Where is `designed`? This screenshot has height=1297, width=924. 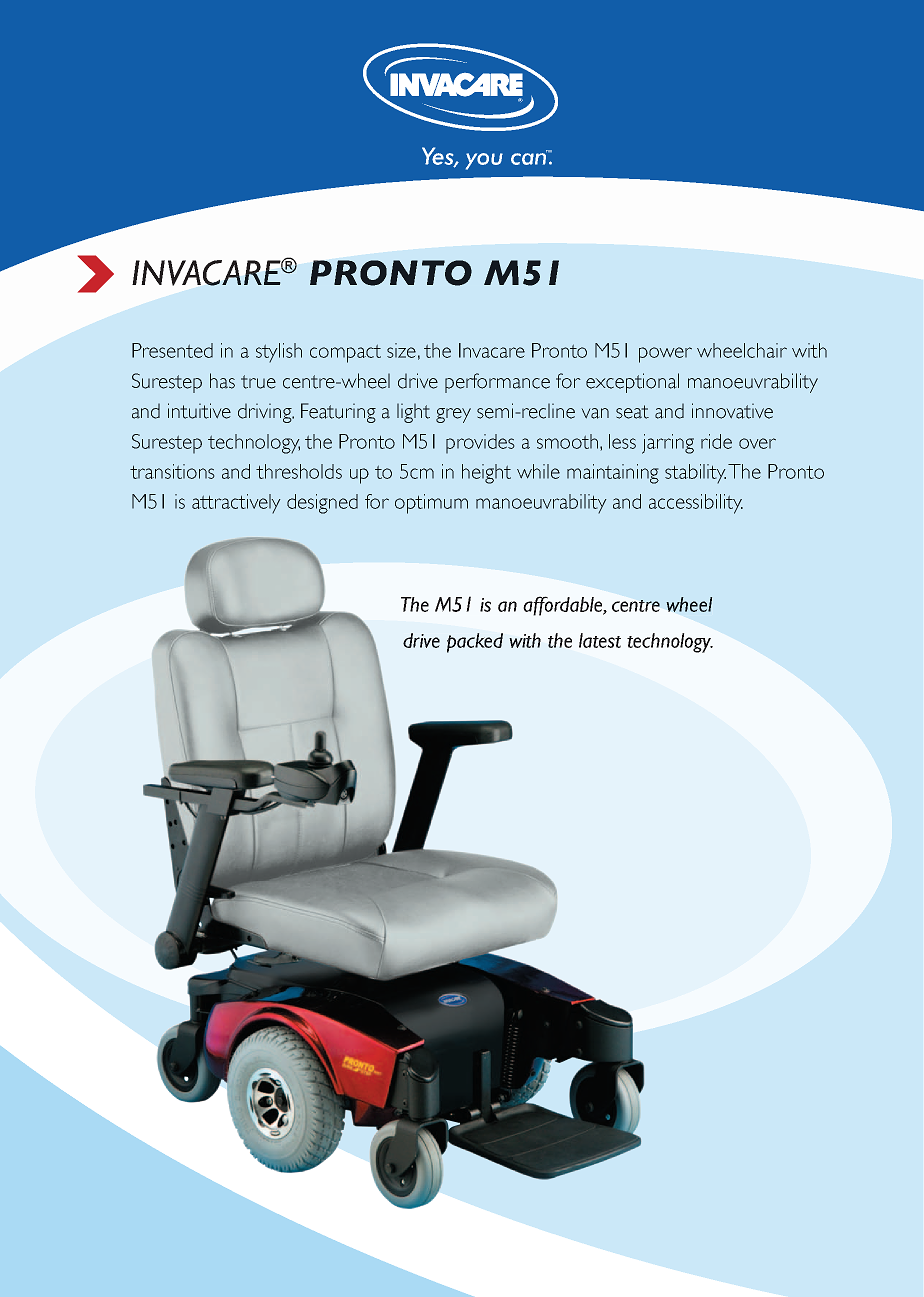 designed is located at coordinates (322, 504).
